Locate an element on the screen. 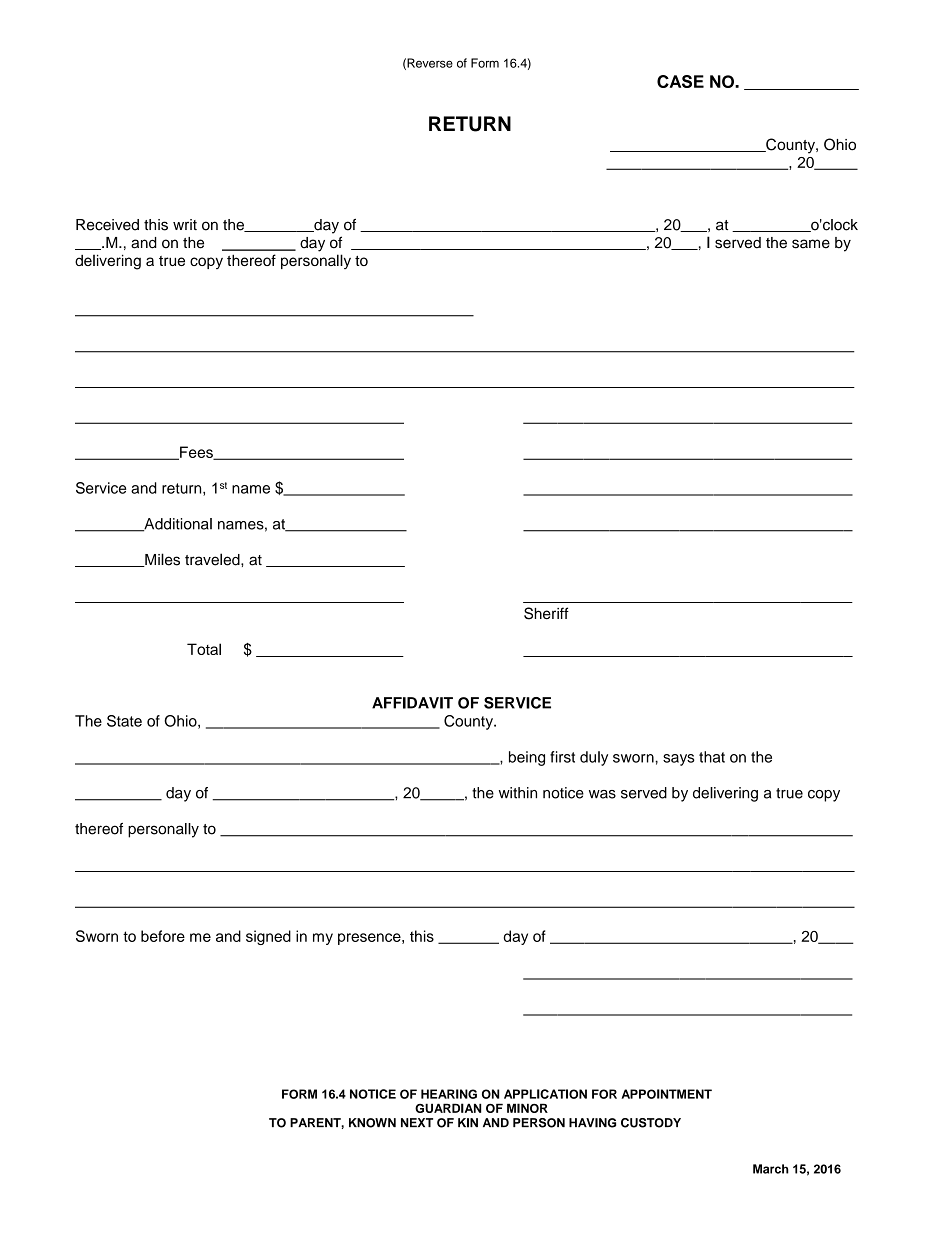 The width and height of the screenshot is (952, 1233). same is located at coordinates (811, 244).
